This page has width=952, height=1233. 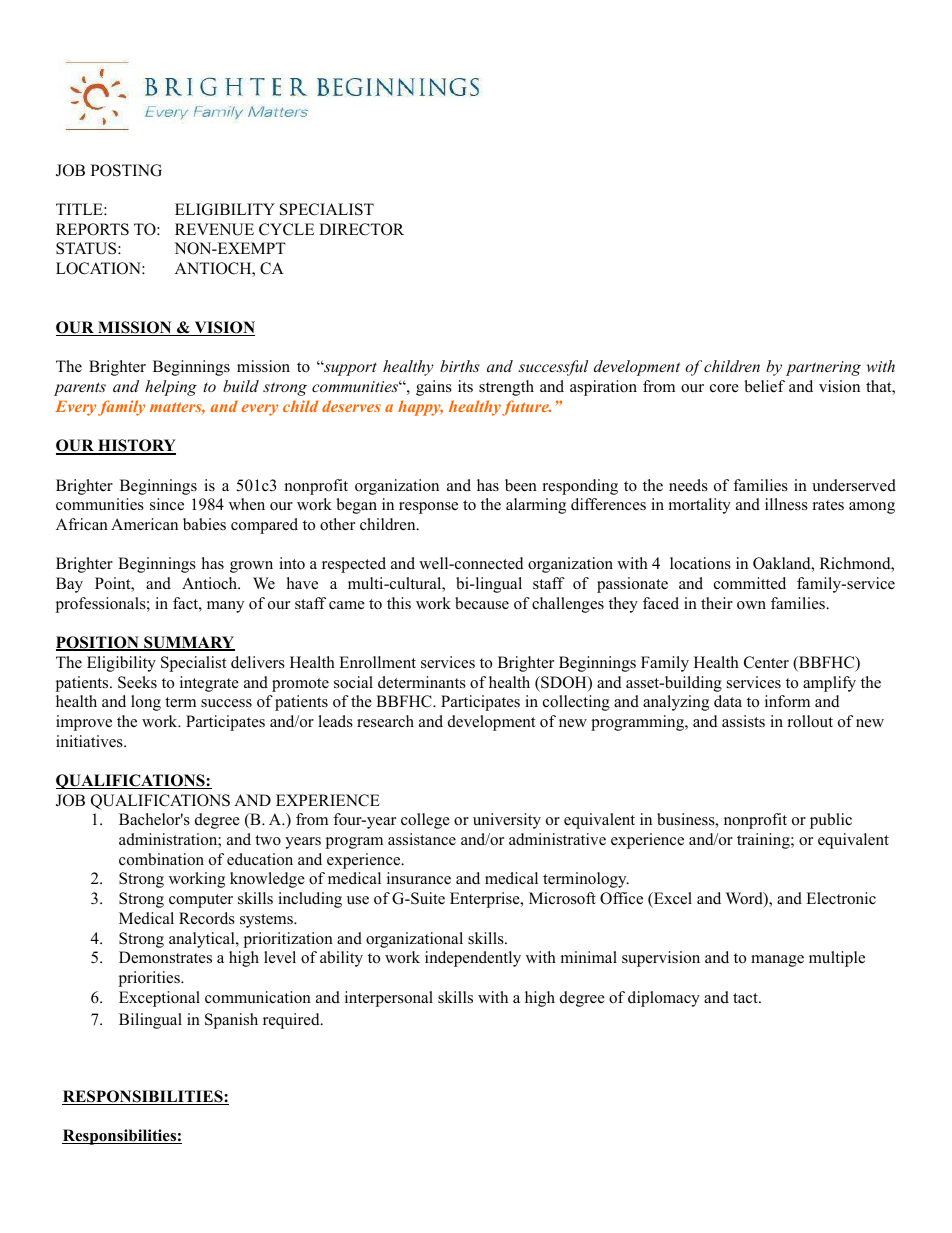 I want to click on university, so click(x=507, y=821).
